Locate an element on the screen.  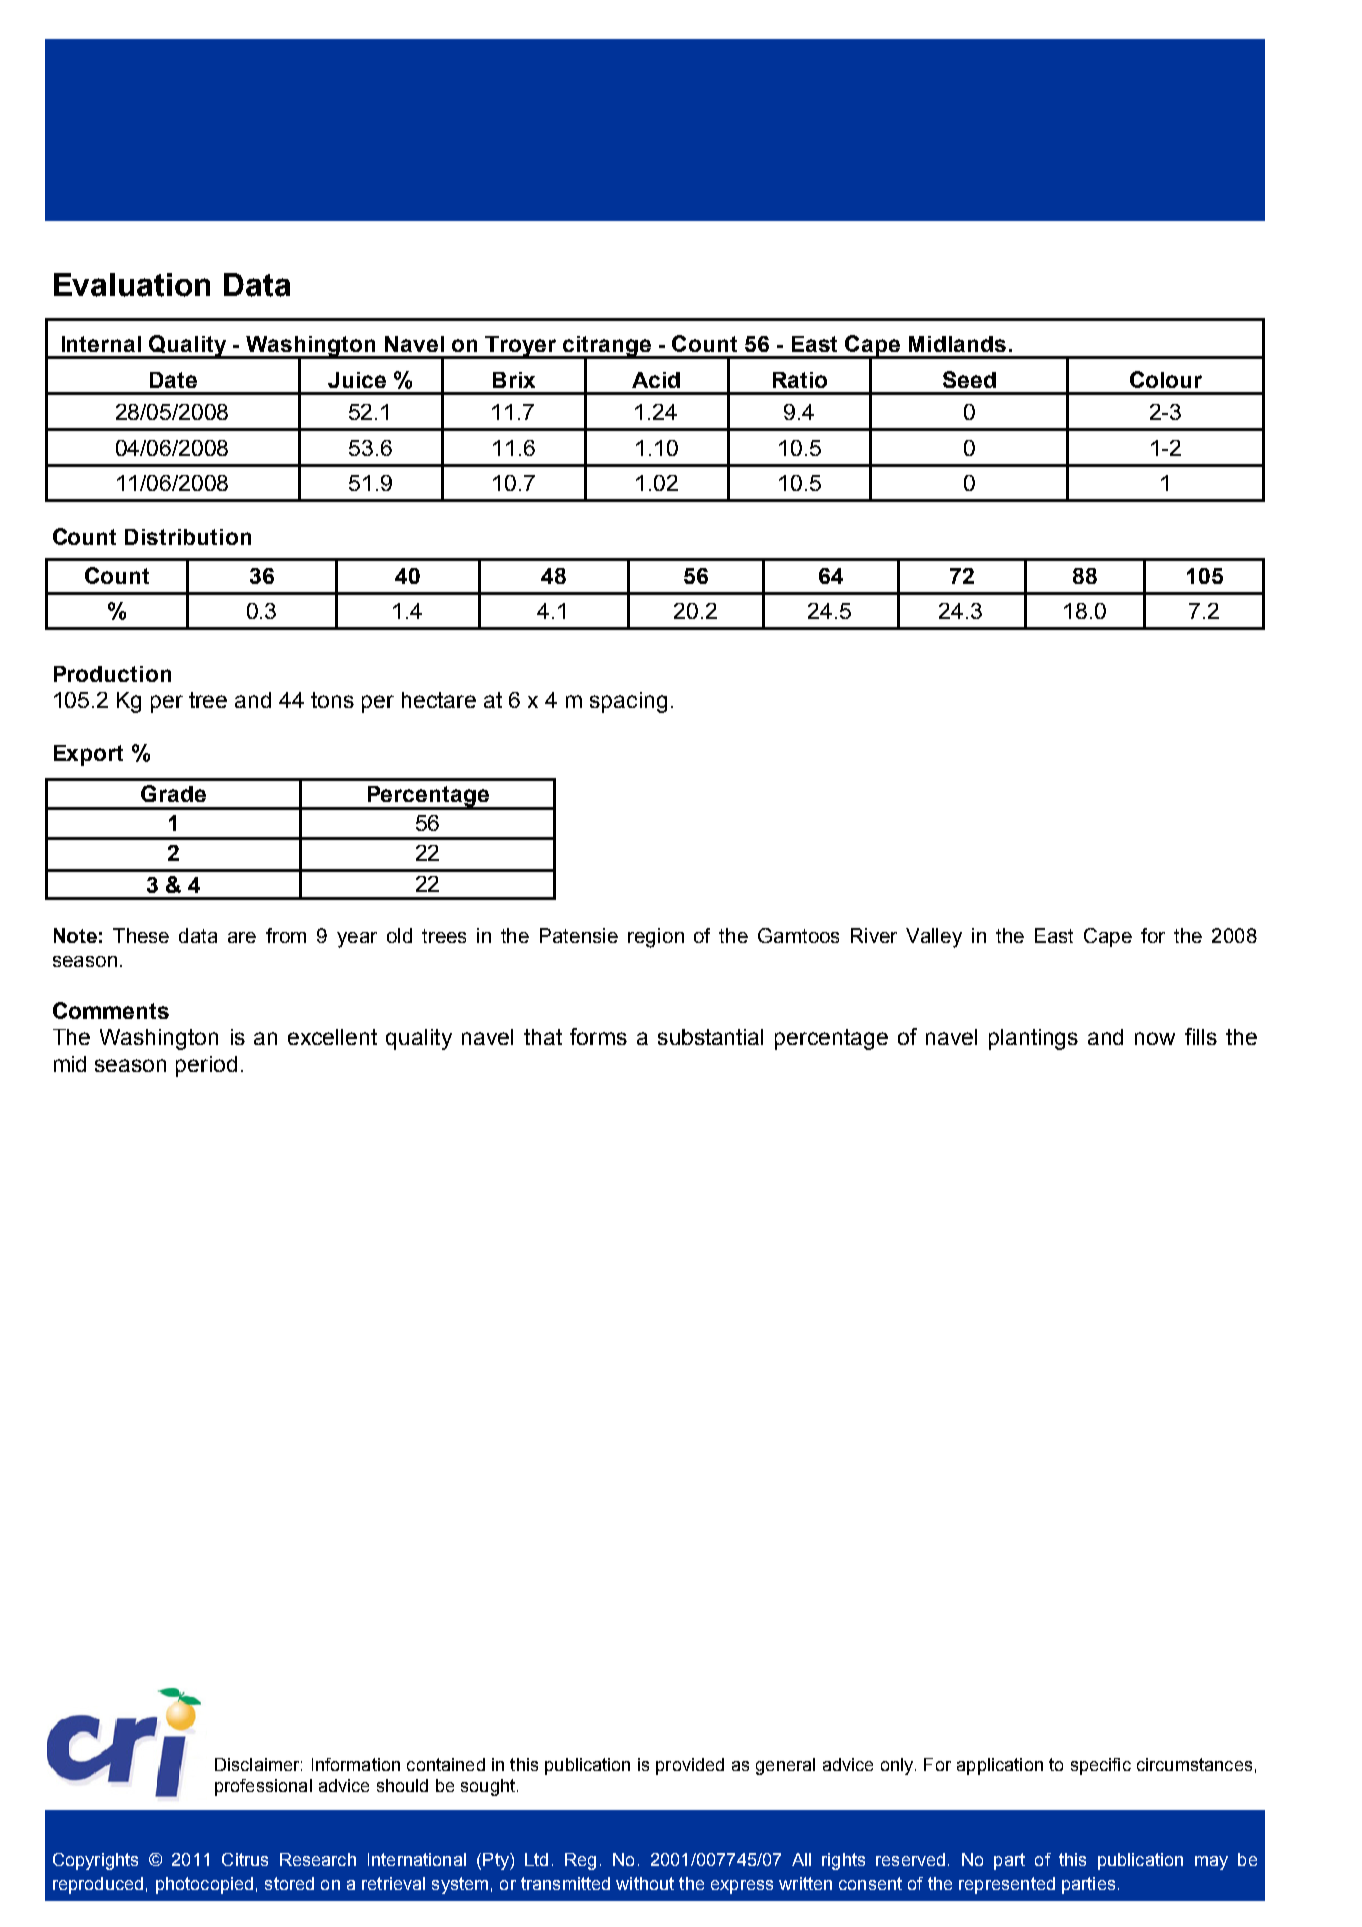
Date is located at coordinates (173, 380).
